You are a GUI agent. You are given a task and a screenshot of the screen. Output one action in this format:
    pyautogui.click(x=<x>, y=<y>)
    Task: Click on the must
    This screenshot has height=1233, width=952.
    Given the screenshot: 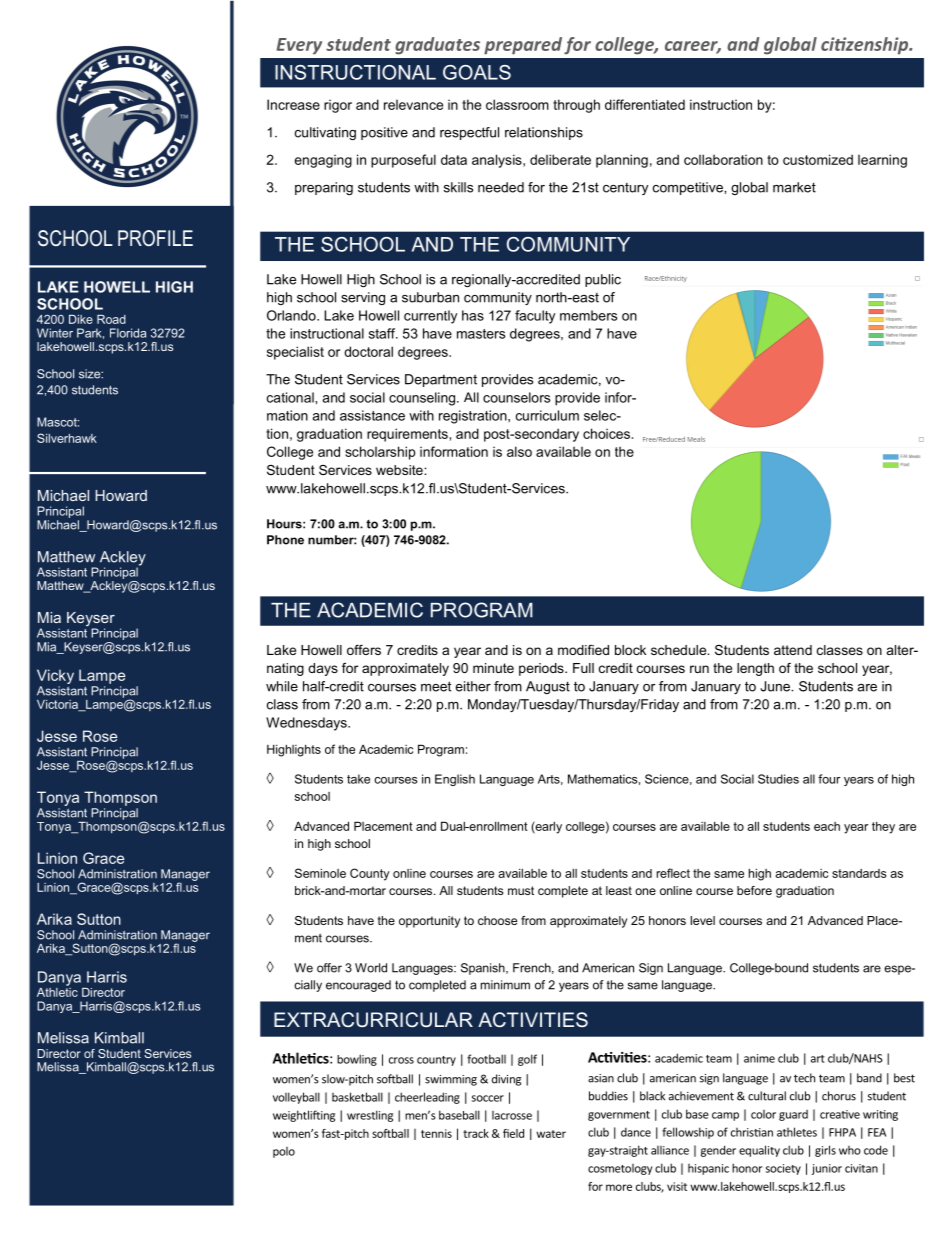 What is the action you would take?
    pyautogui.click(x=521, y=890)
